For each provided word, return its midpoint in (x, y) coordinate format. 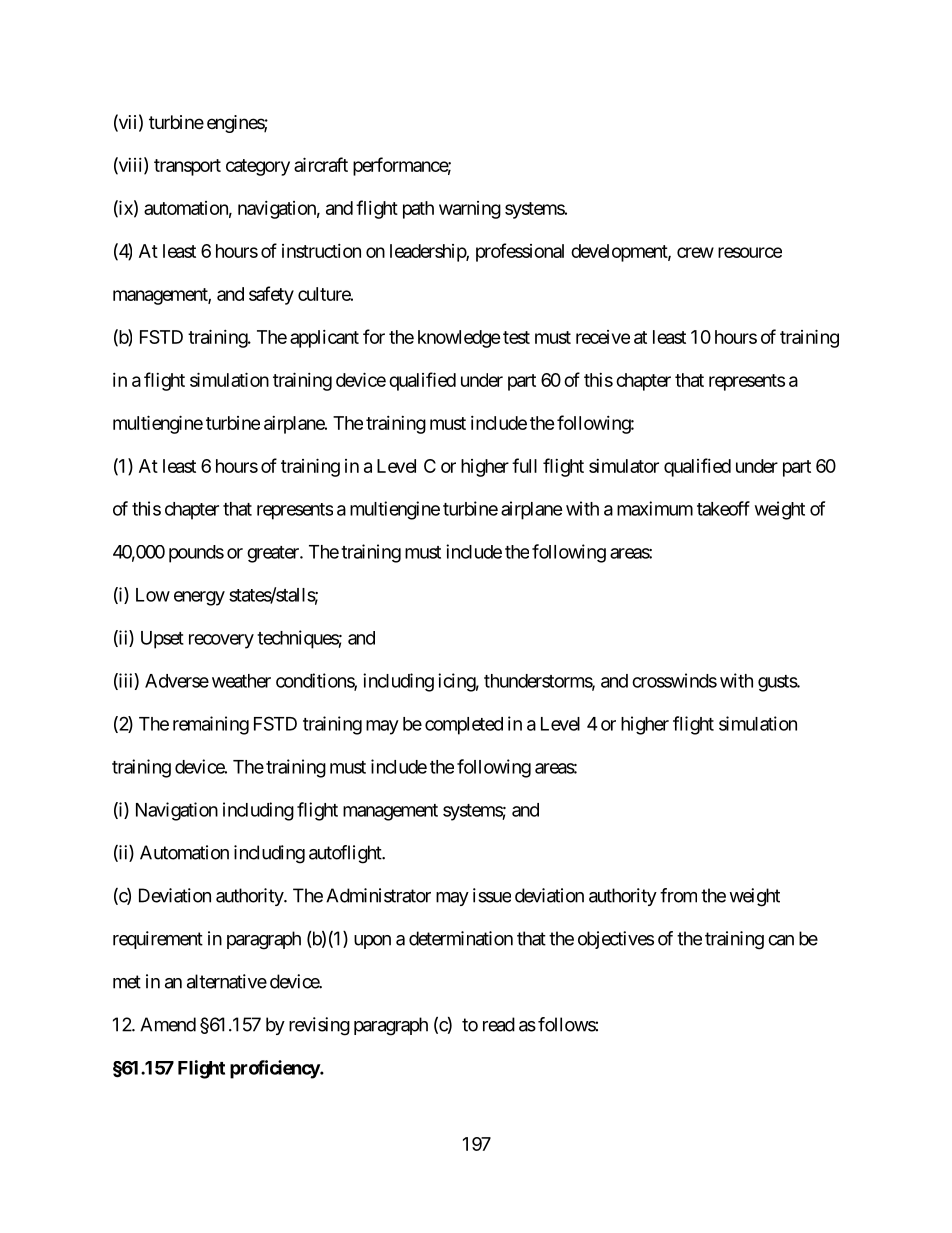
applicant (324, 339)
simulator (624, 466)
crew (695, 252)
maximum (655, 508)
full (524, 465)
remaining (211, 725)
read (499, 1024)
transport (187, 167)
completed (464, 726)
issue (492, 895)
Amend (168, 1024)
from (678, 895)
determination (461, 938)
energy (199, 598)
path (418, 210)
